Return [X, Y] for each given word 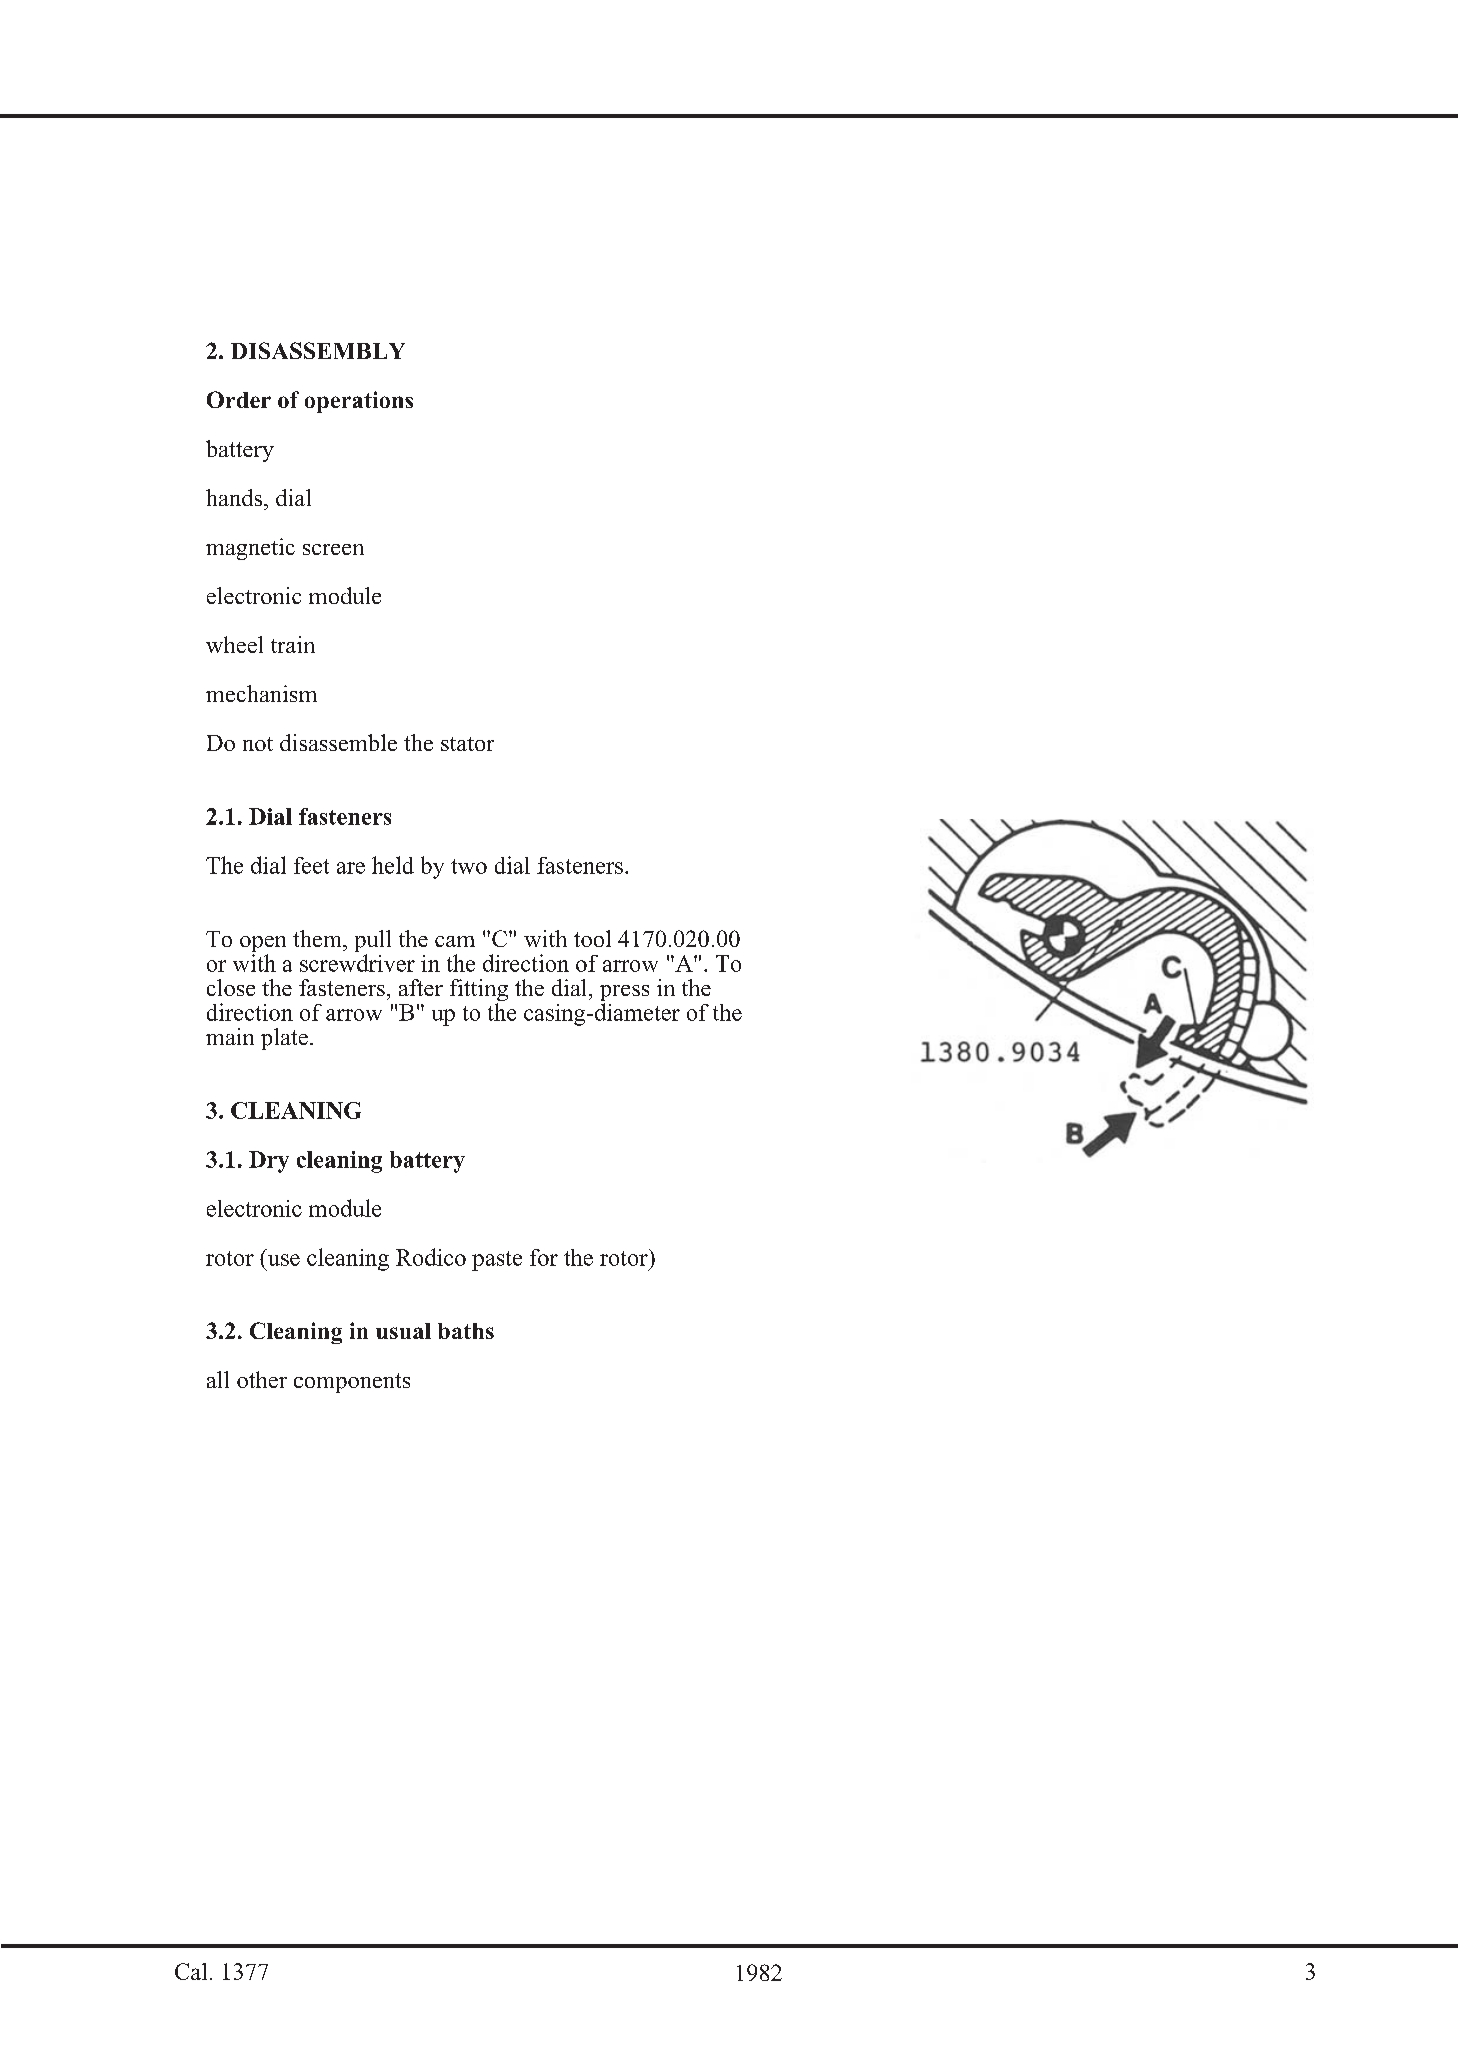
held [393, 865]
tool [592, 938]
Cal [191, 1971]
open [263, 945]
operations [359, 402]
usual [403, 1331]
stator [467, 744]
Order [239, 399]
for [544, 1257]
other [262, 1379]
